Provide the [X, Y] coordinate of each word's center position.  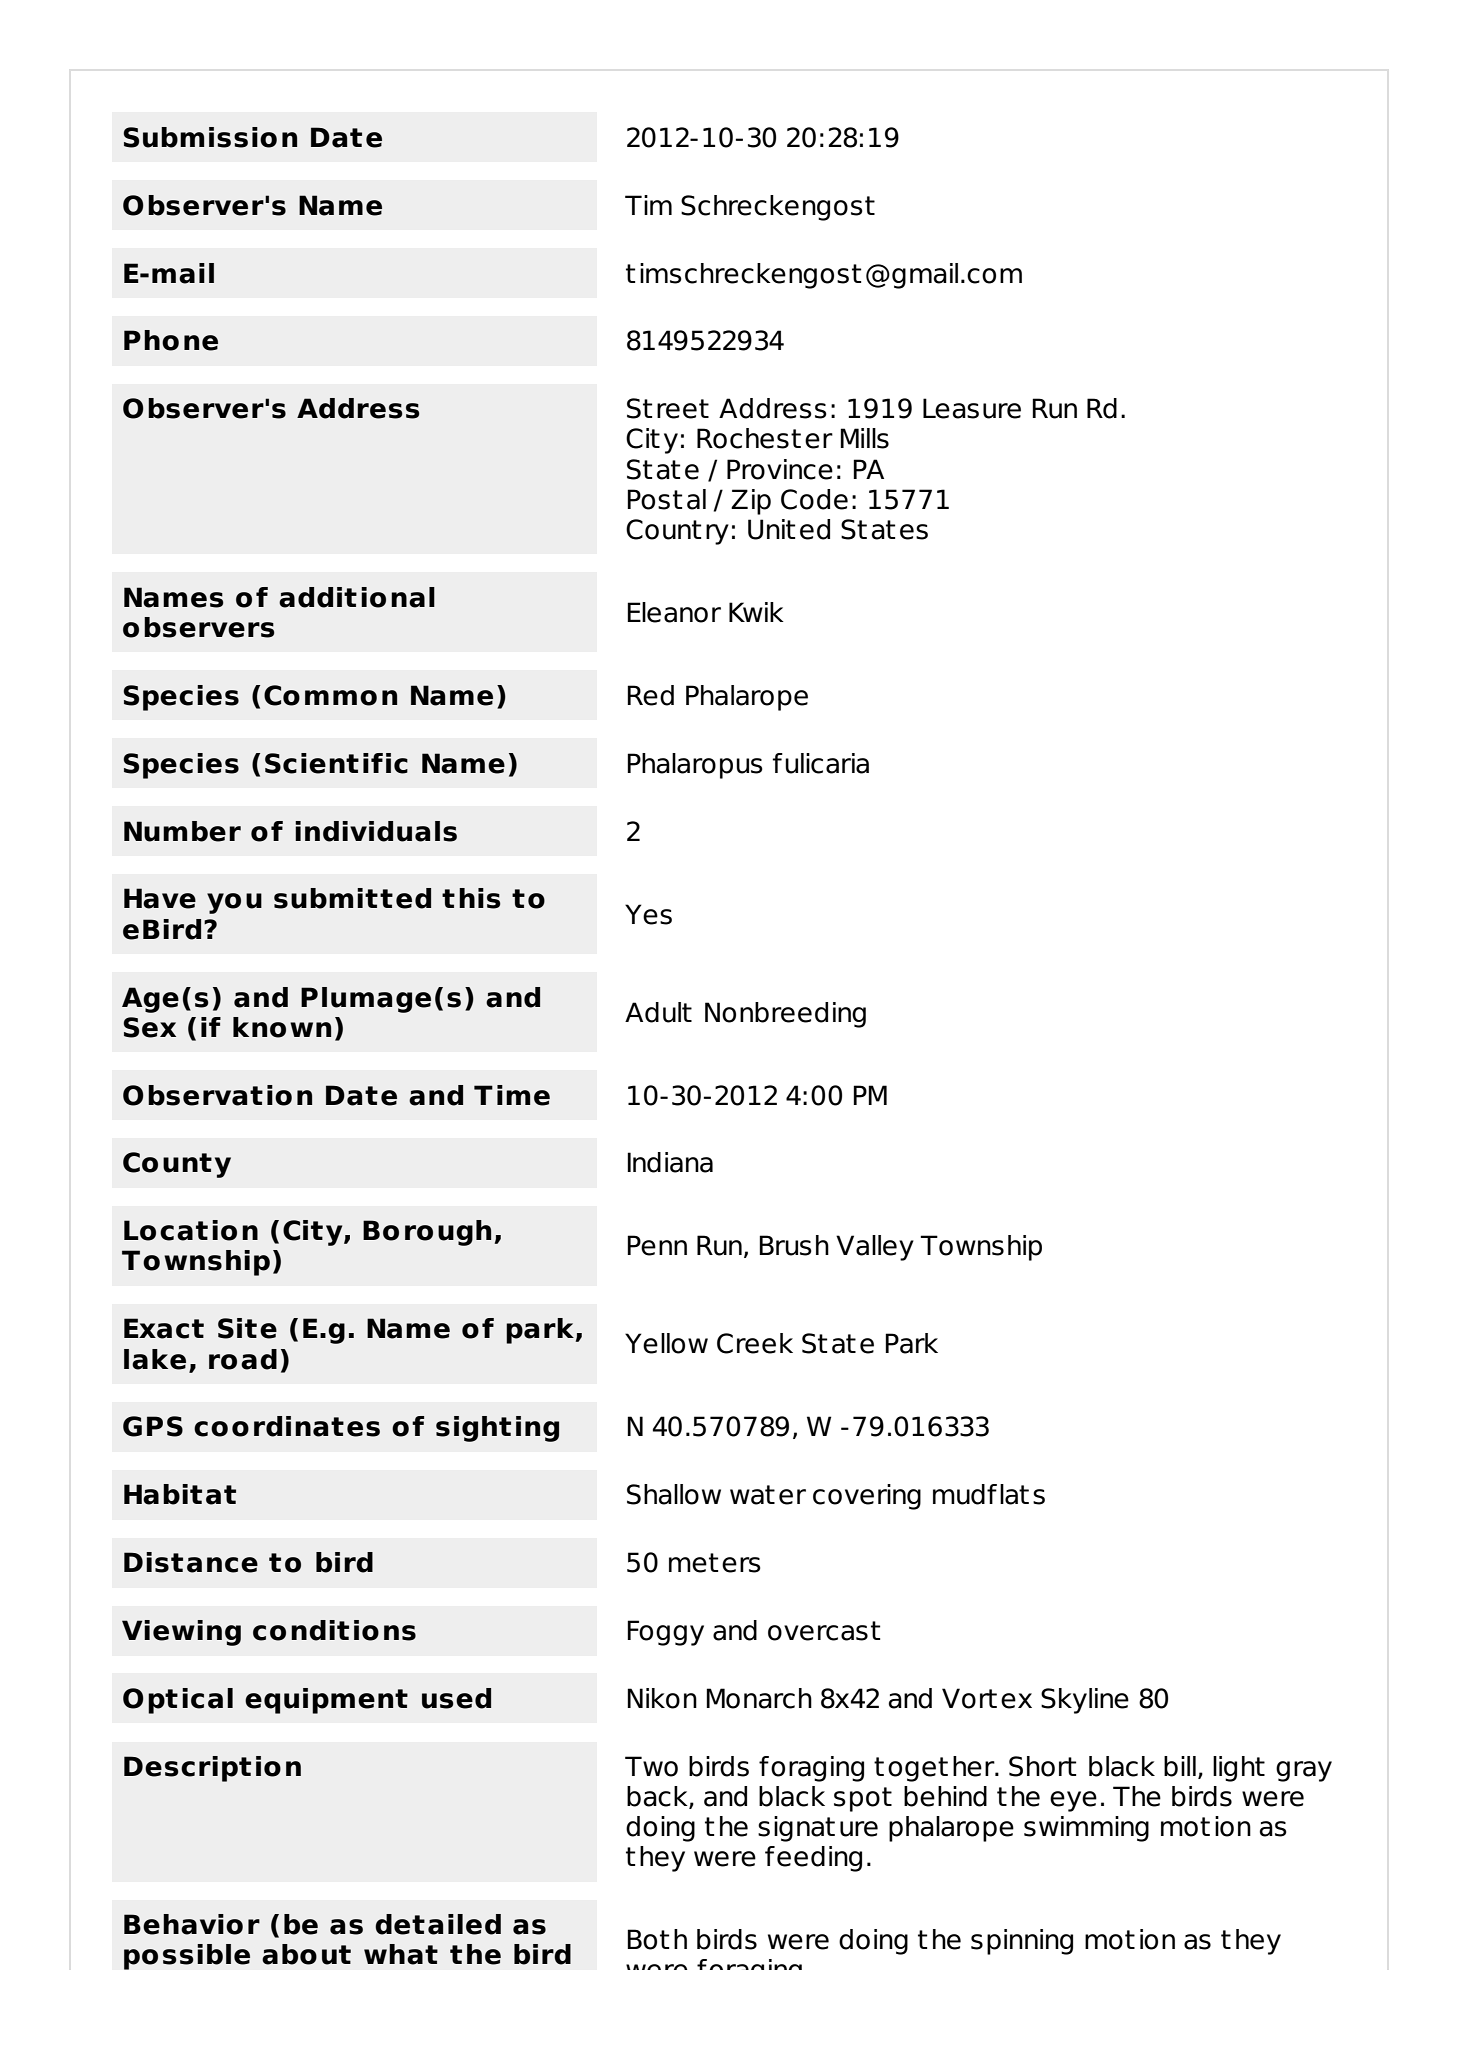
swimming [1086, 1829]
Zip [751, 502]
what [401, 1954]
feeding [813, 1859]
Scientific [336, 763]
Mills [864, 438]
